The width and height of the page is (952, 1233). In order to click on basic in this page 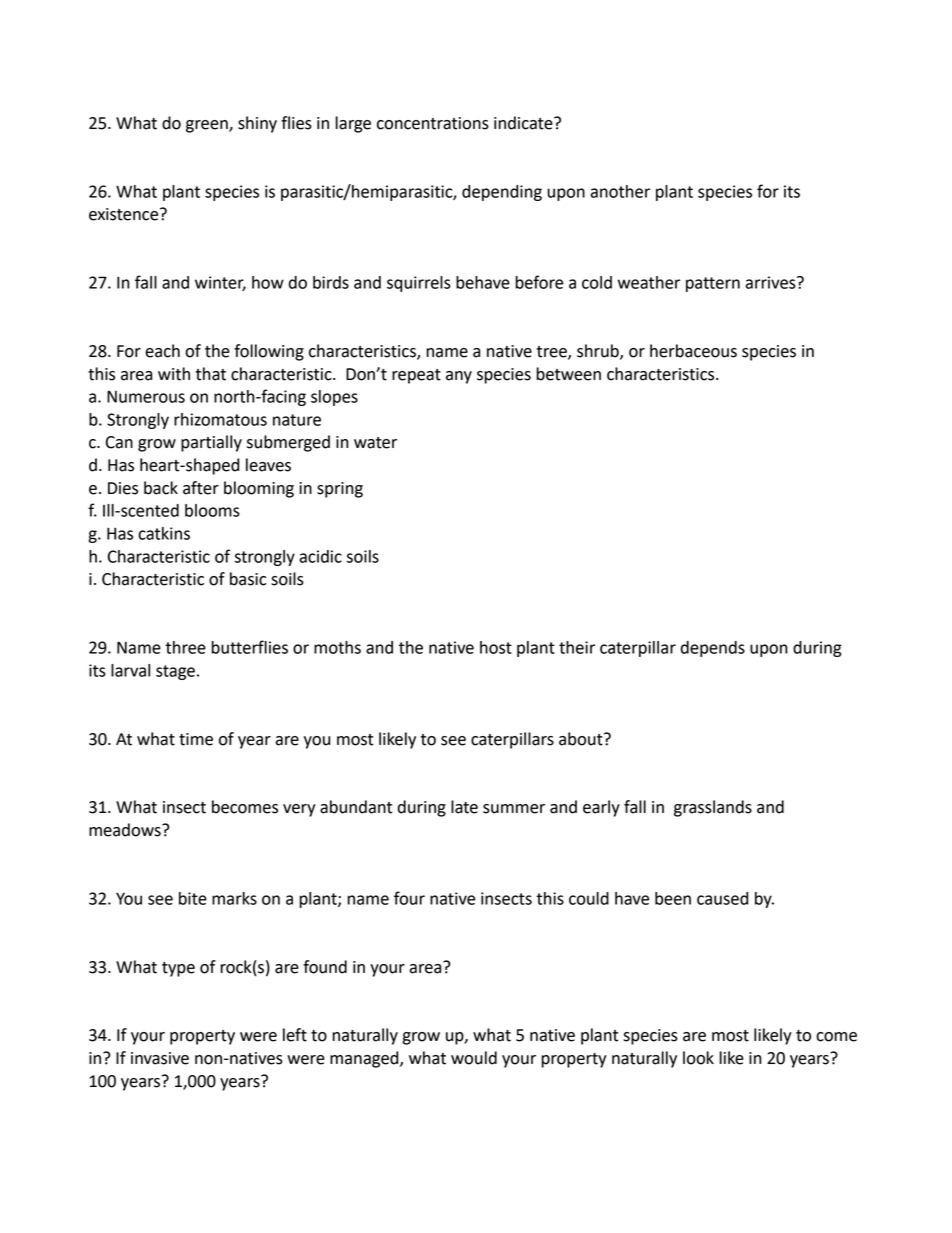, I will do `click(248, 579)`.
